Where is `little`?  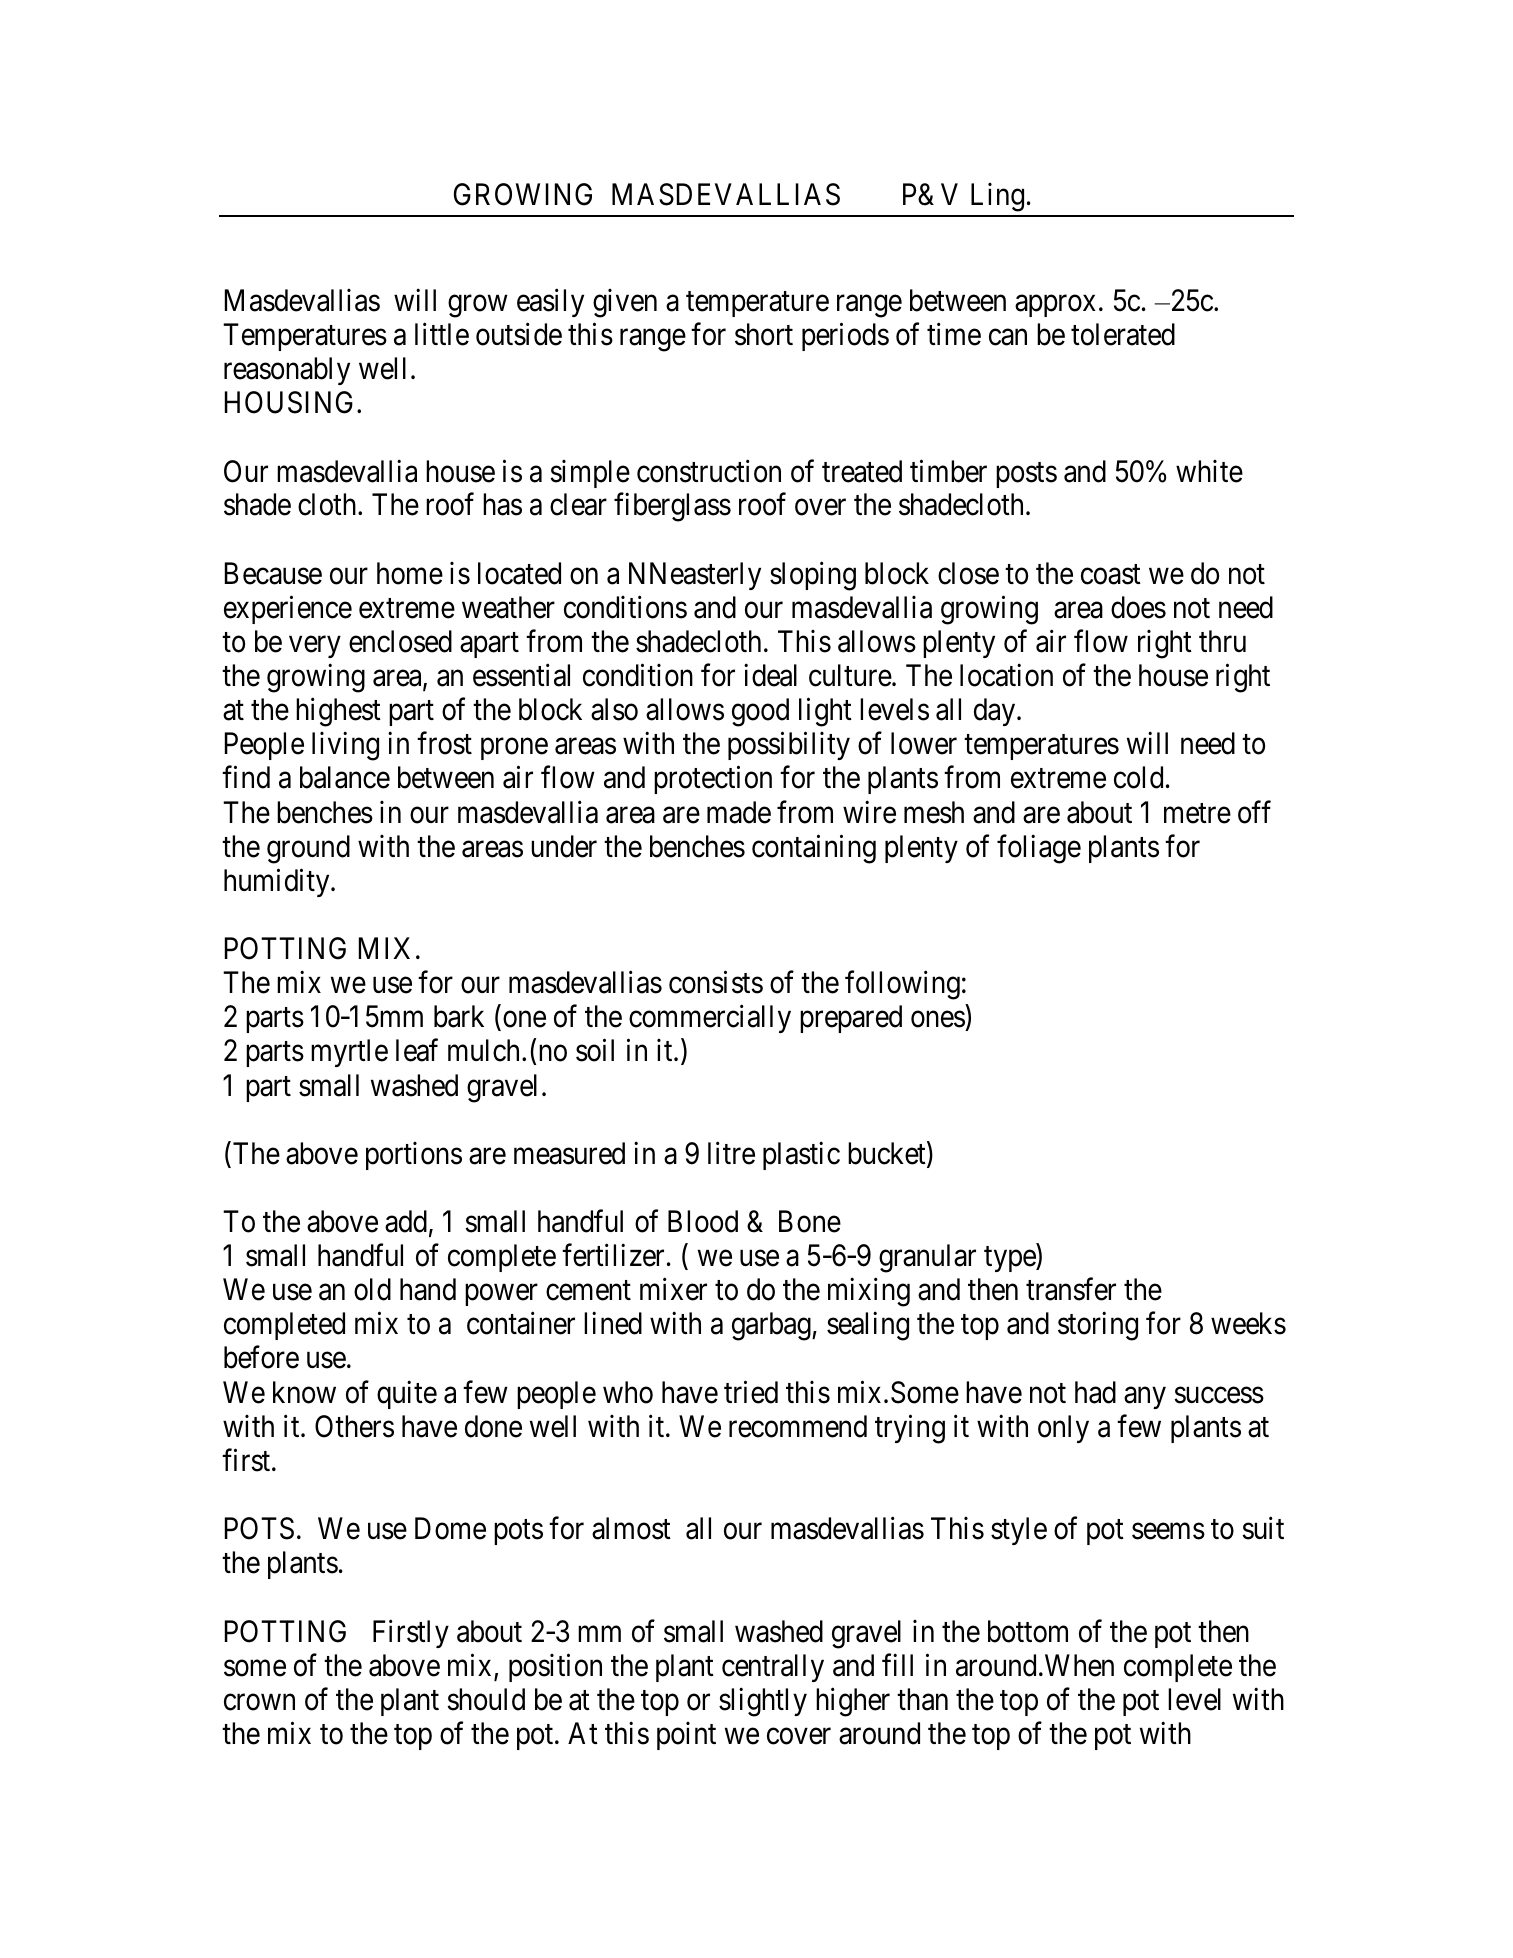
little is located at coordinates (442, 334).
